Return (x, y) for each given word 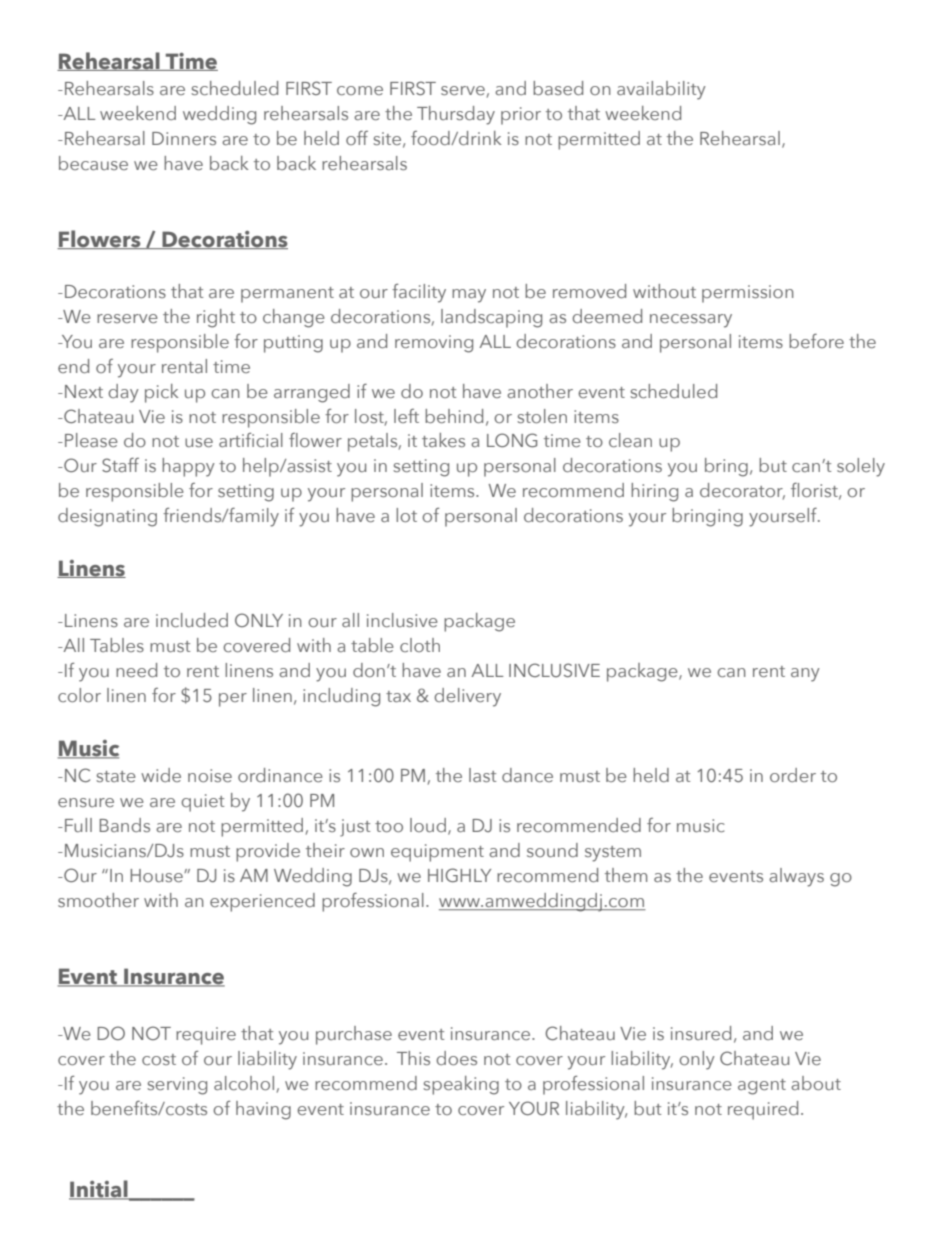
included (192, 620)
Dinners (184, 138)
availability (661, 90)
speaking (461, 1085)
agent (762, 1087)
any (805, 675)
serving (177, 1086)
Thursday (456, 115)
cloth (420, 645)
